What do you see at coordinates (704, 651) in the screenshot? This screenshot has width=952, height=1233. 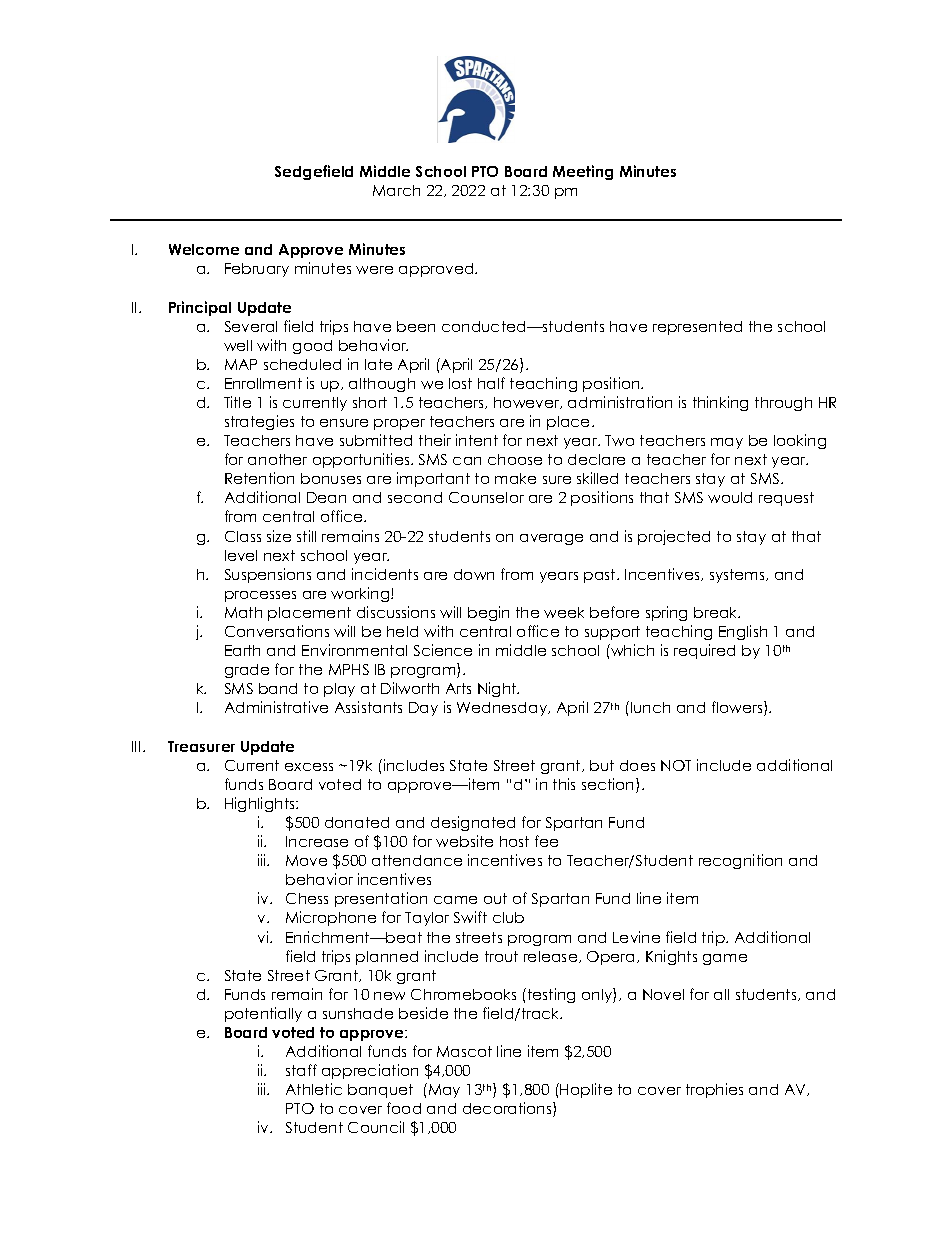 I see `required` at bounding box center [704, 651].
